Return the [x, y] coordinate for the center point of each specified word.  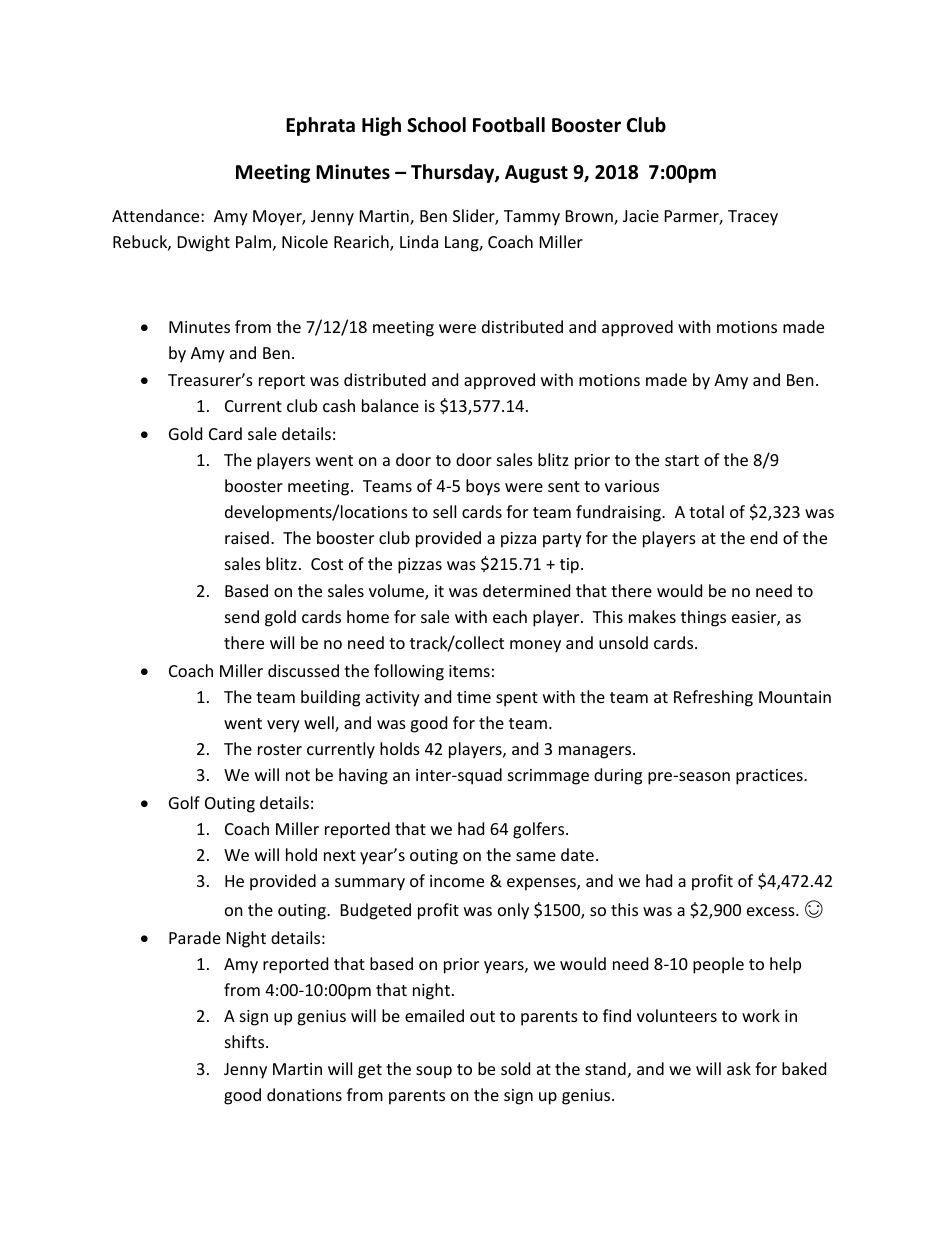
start [682, 460]
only [513, 911]
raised [247, 537]
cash [339, 405]
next [340, 855]
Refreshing [713, 698]
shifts [246, 1041]
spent [517, 699]
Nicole [305, 241]
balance [390, 405]
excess [772, 911]
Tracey [753, 218]
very [283, 726]
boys [483, 487]
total [706, 511]
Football [509, 125]
